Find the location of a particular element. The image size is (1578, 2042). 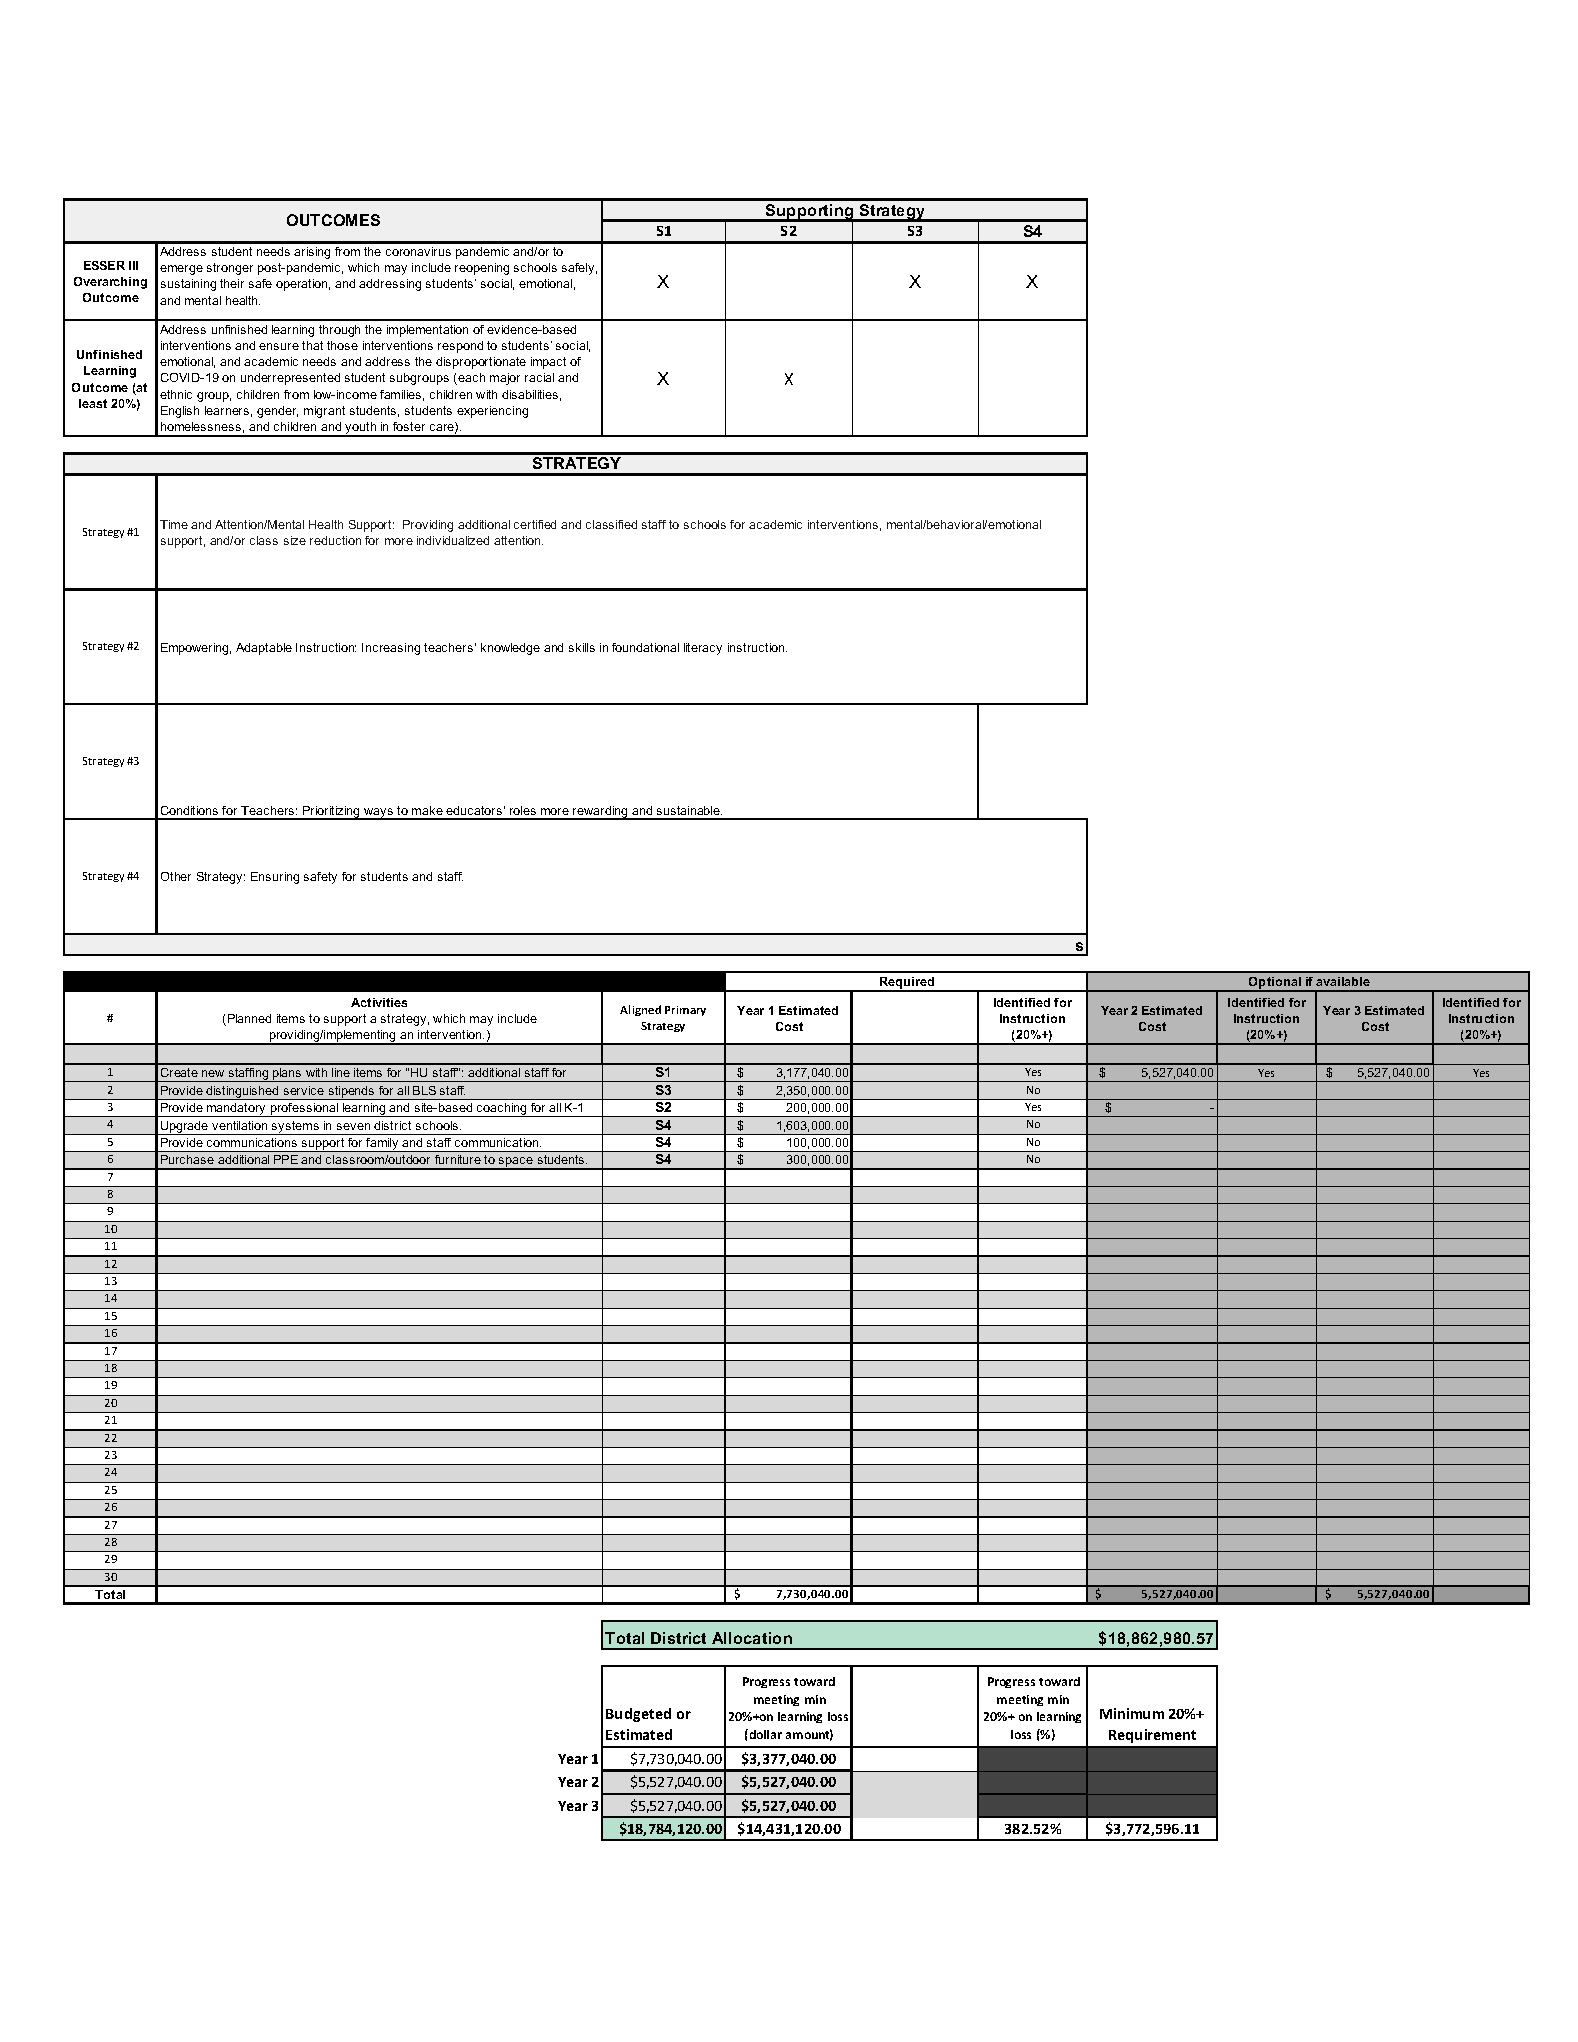

Budgeted is located at coordinates (638, 1715).
